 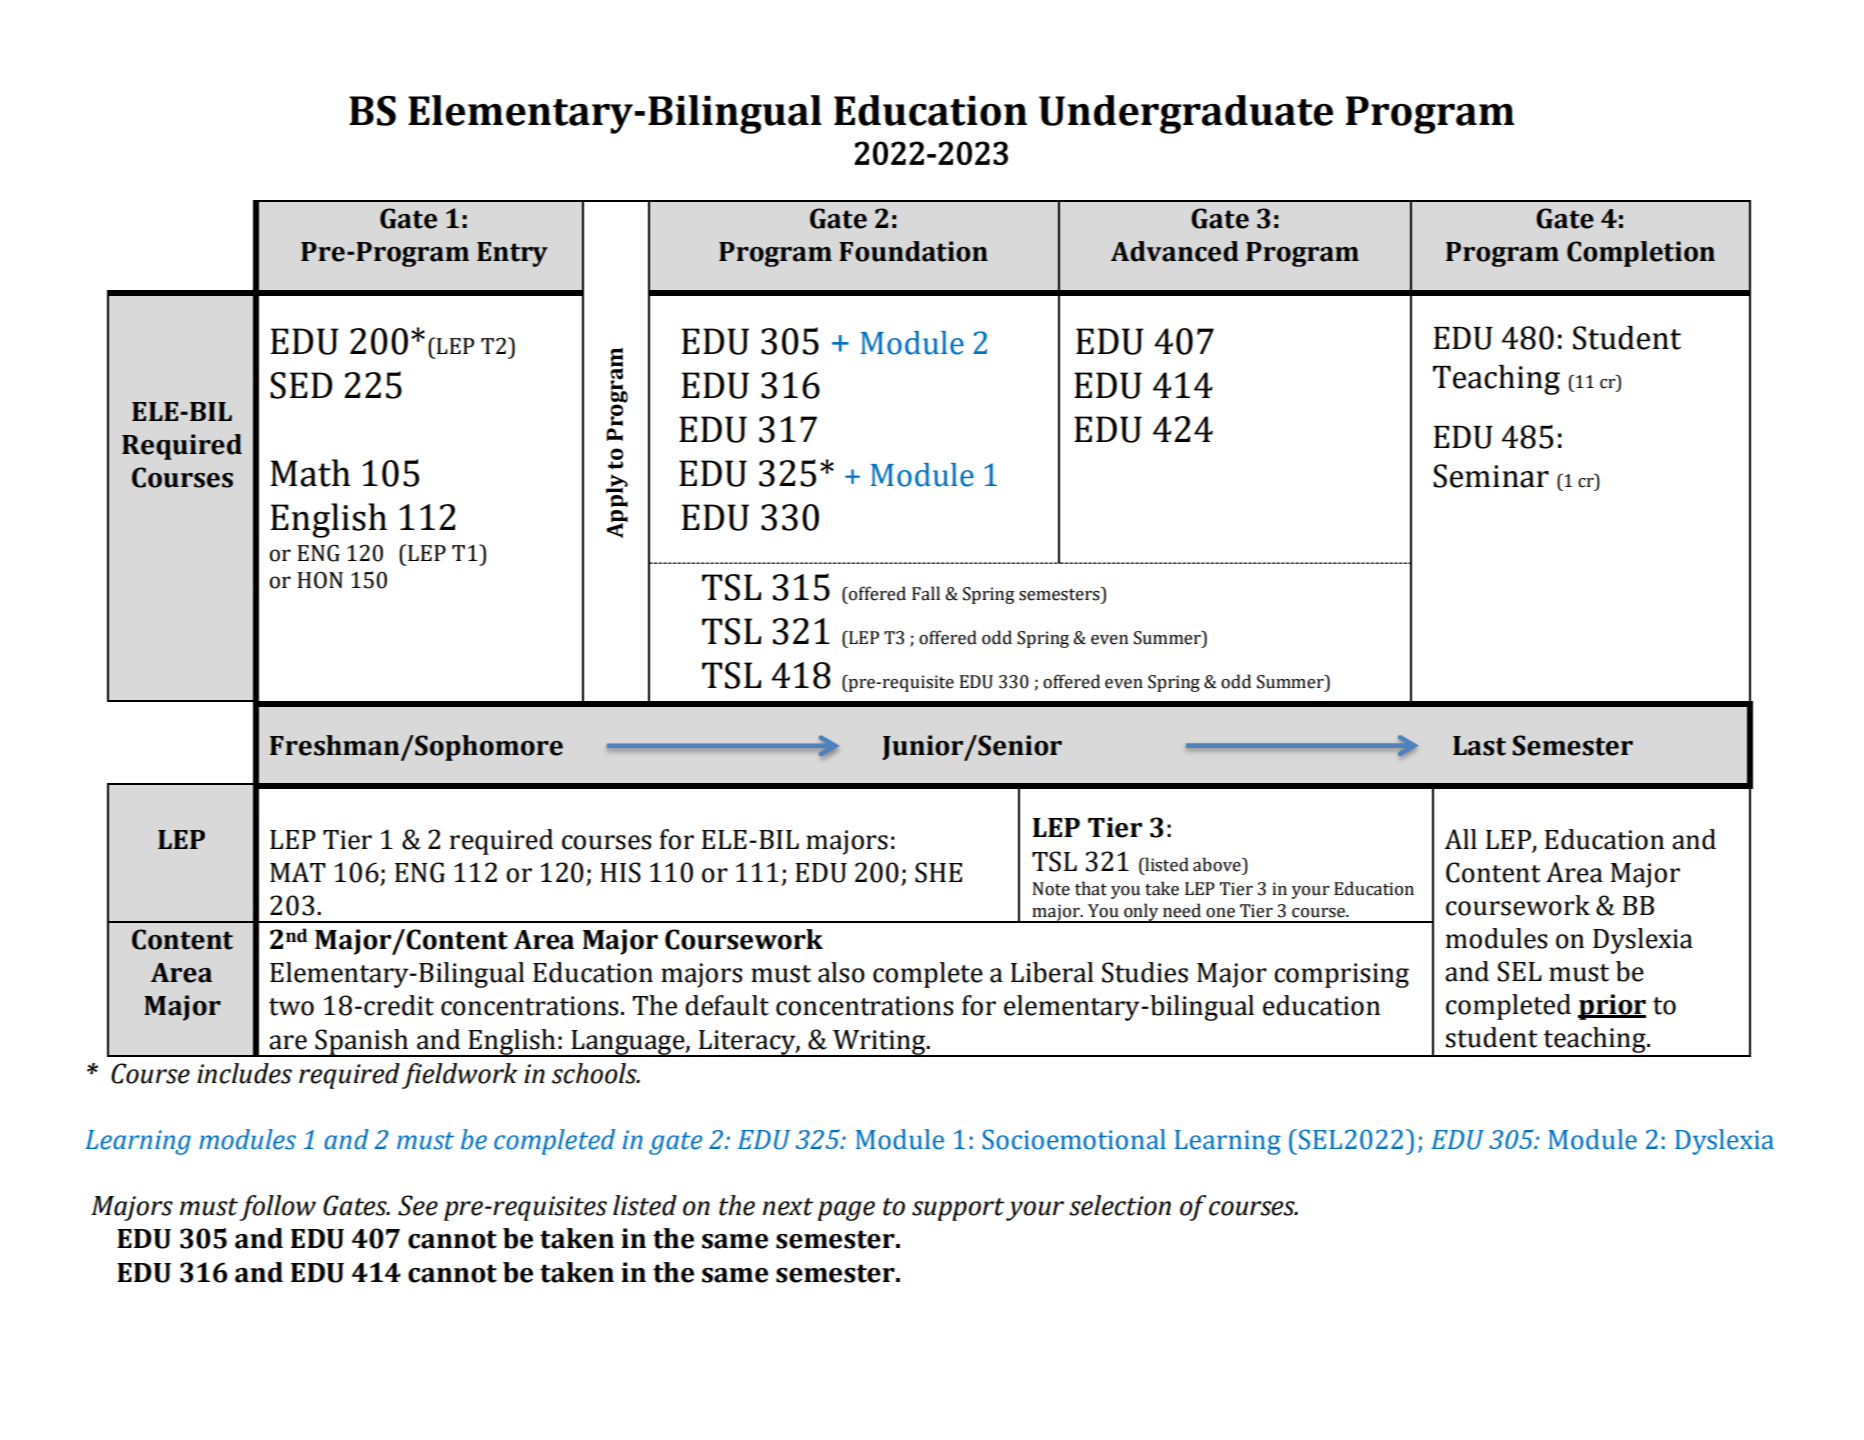 What do you see at coordinates (1479, 746) in the image?
I see `Last` at bounding box center [1479, 746].
